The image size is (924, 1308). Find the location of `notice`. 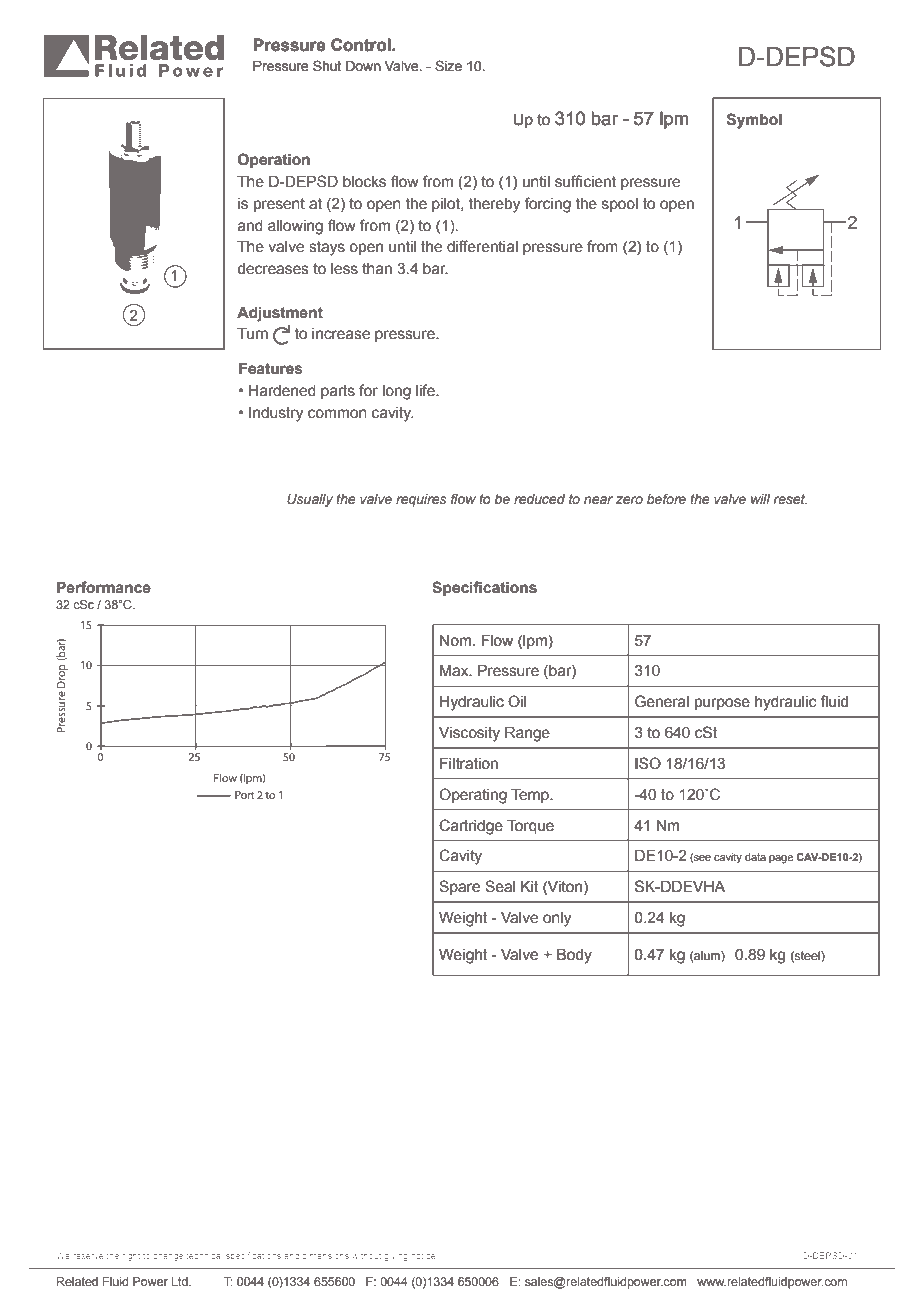

notice is located at coordinates (424, 1255).
